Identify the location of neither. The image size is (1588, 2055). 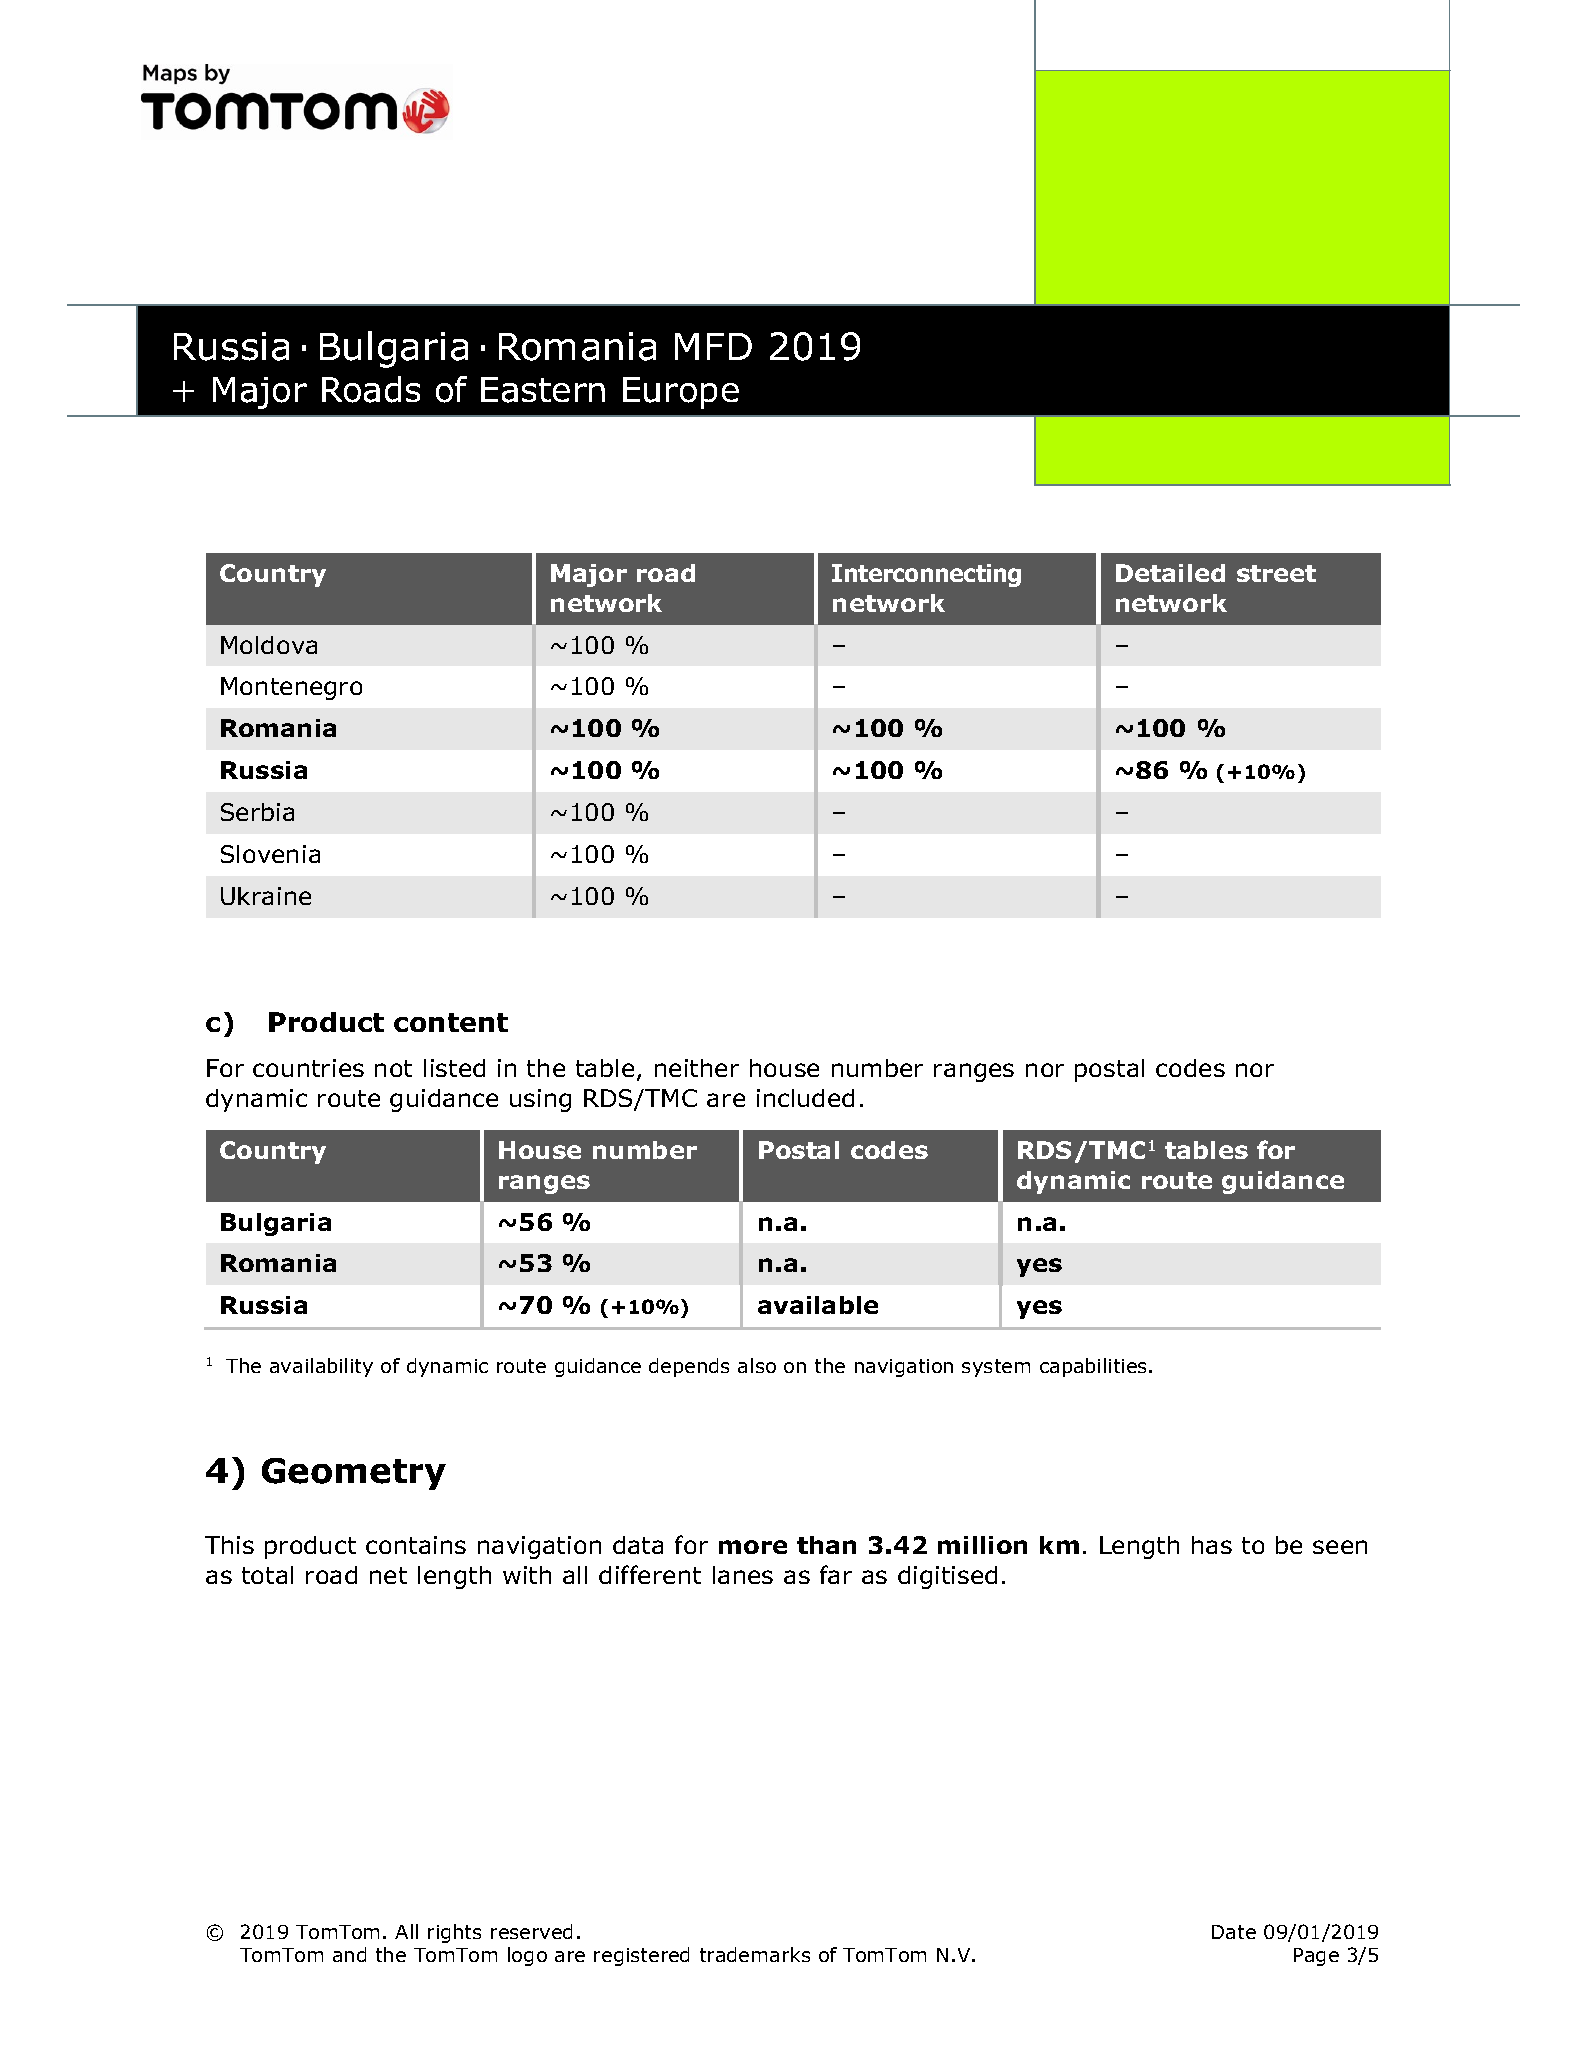
(697, 1068).
